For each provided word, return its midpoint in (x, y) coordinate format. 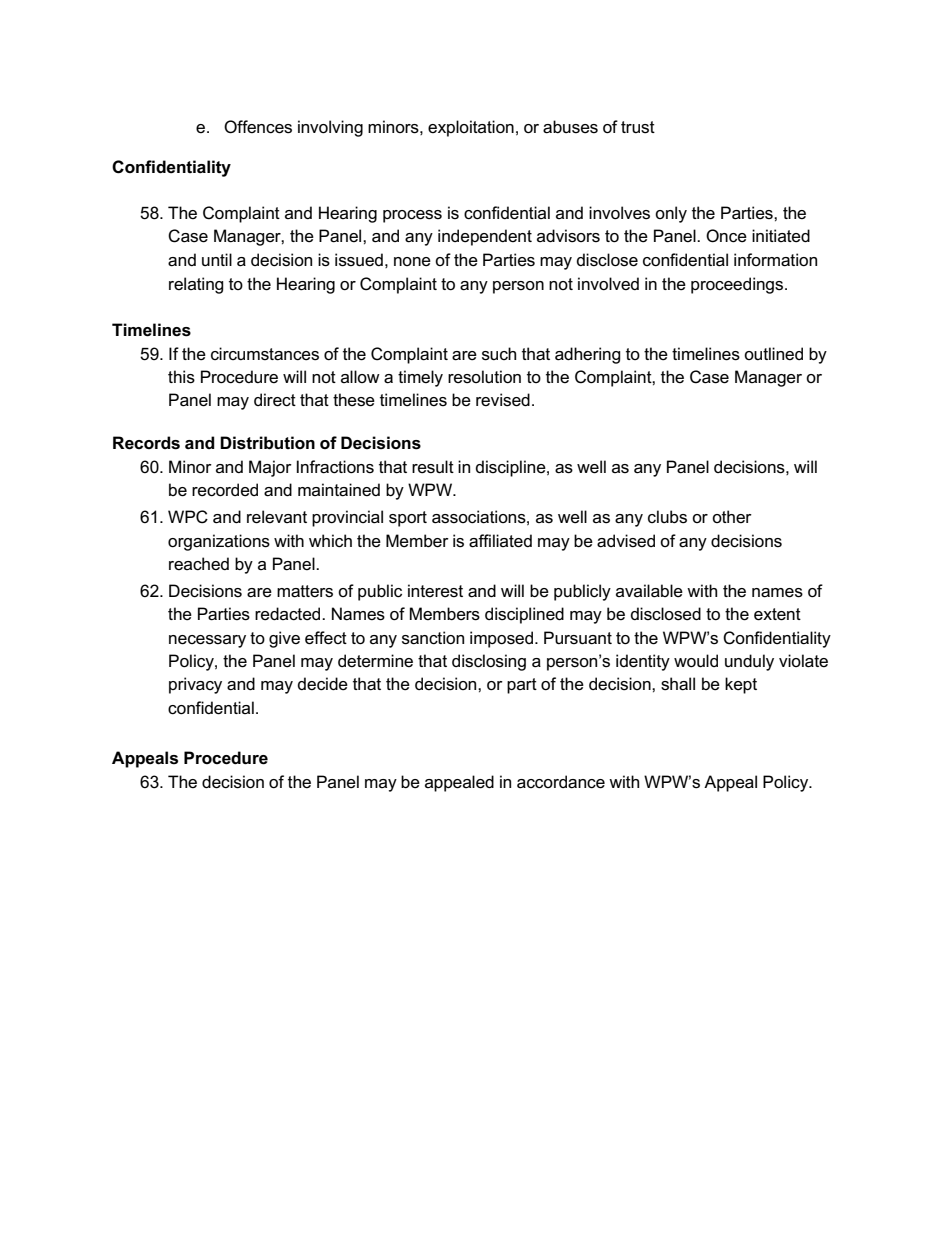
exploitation (471, 128)
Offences (258, 127)
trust (638, 127)
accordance (561, 782)
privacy (195, 685)
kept (741, 685)
